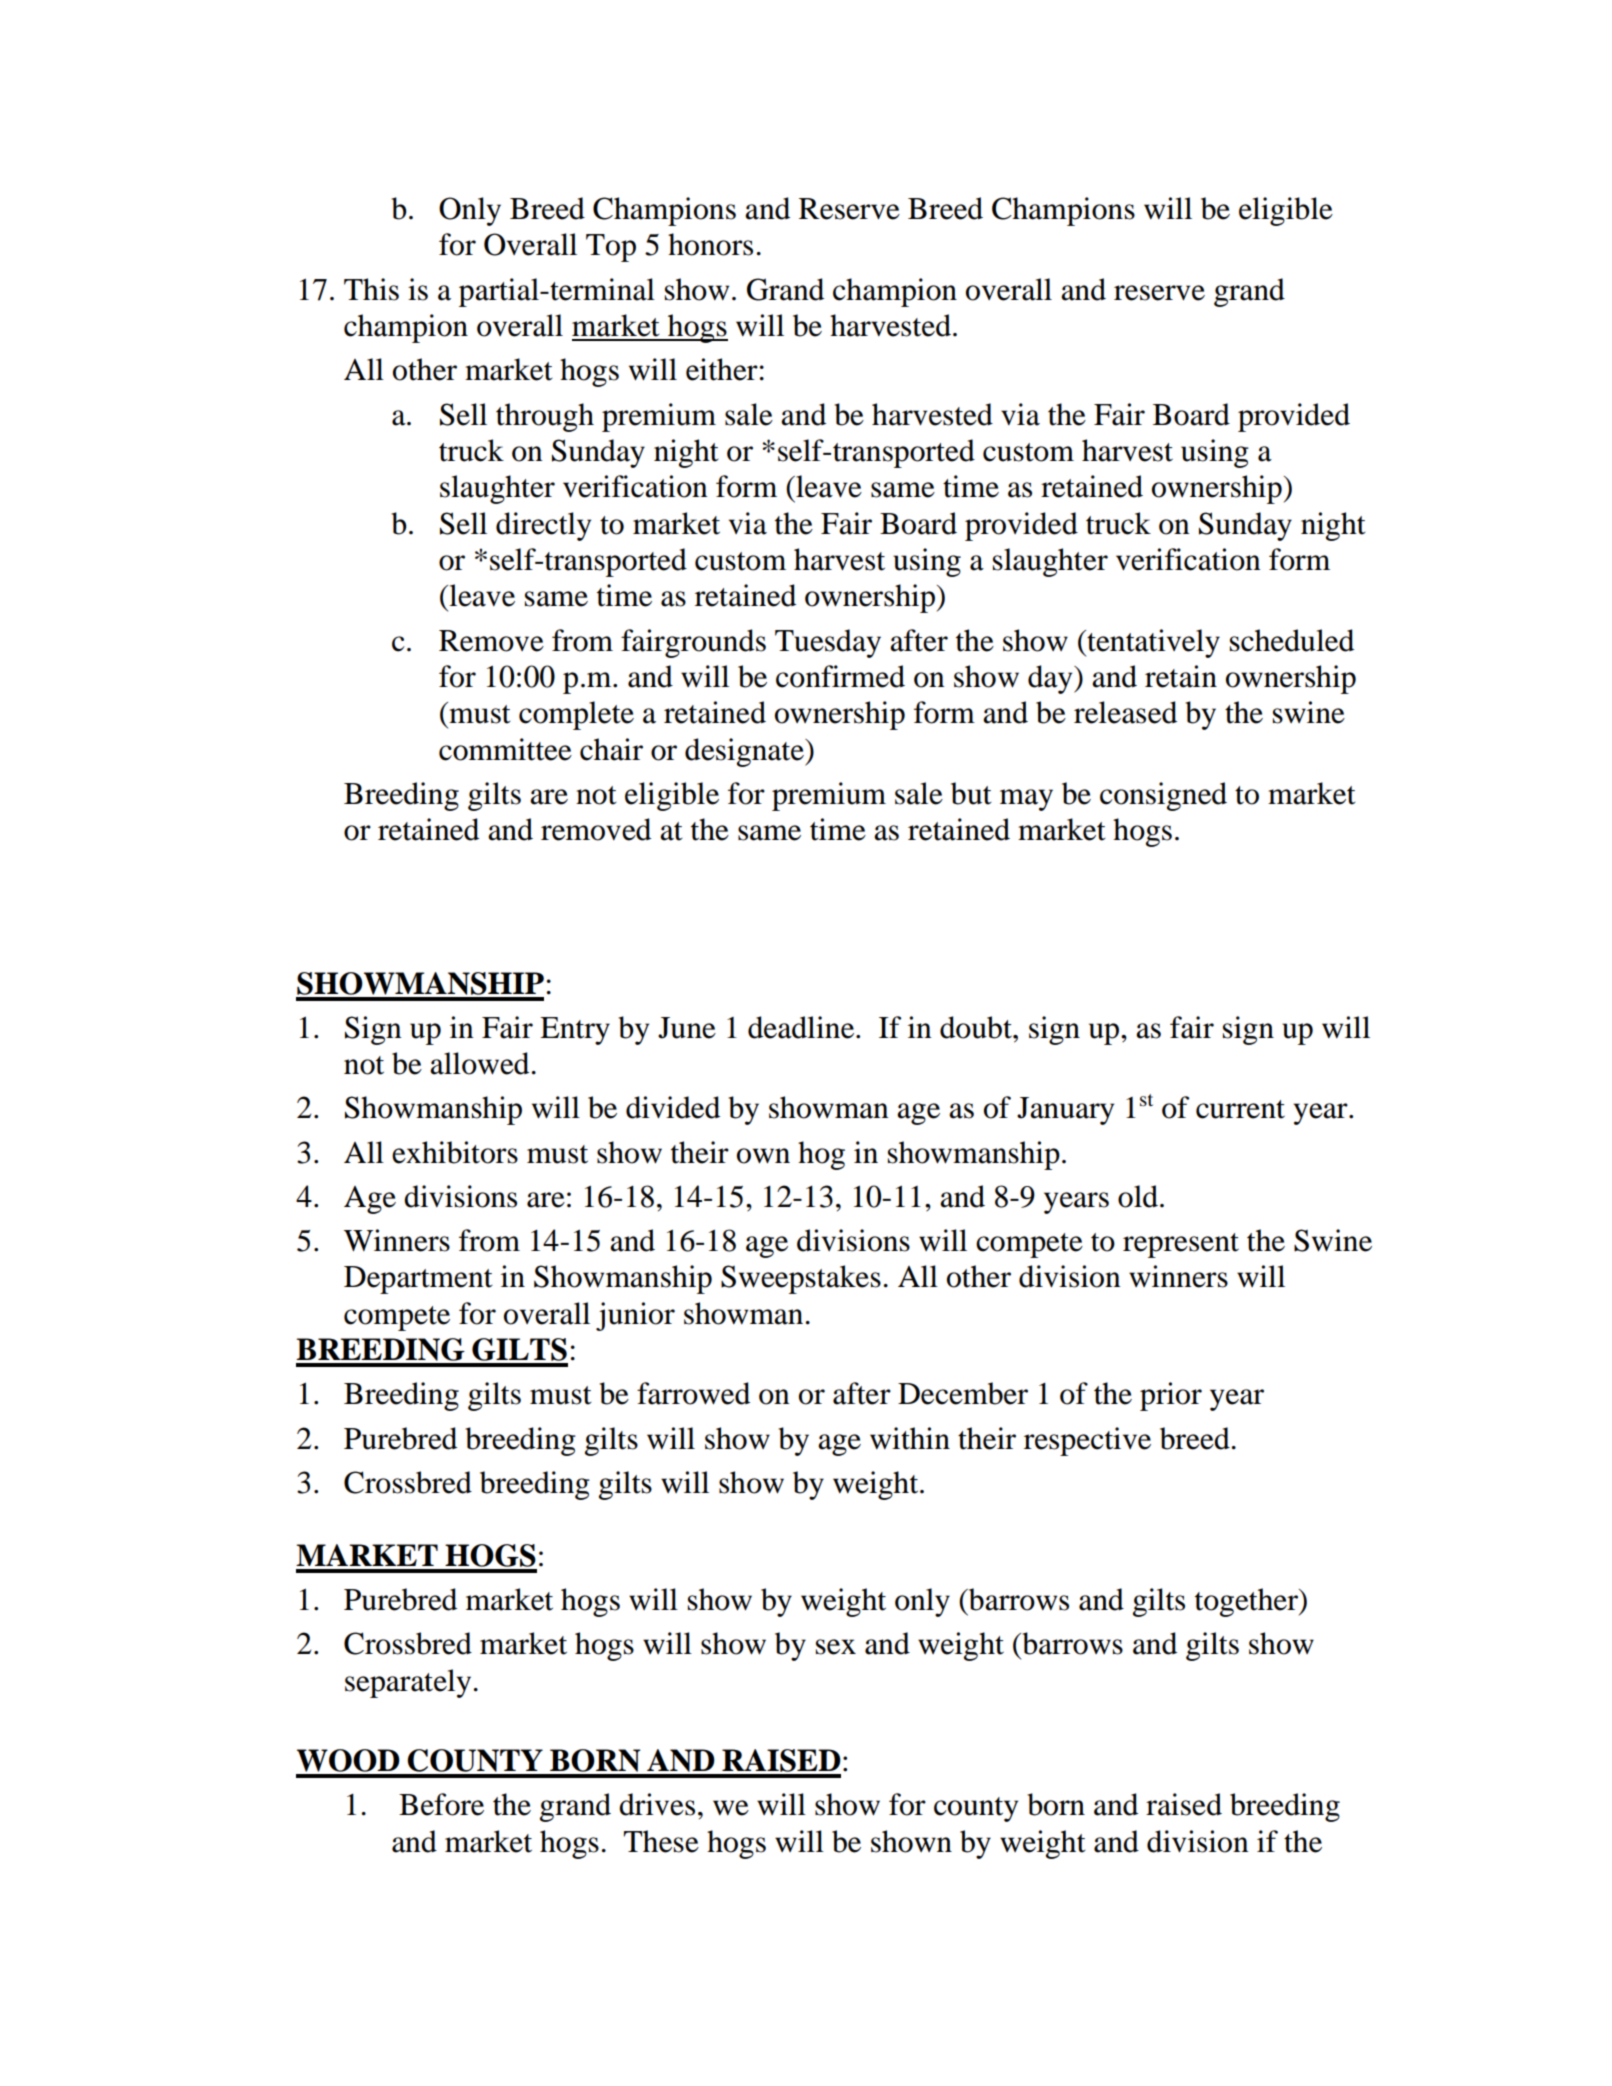  Describe the element at coordinates (371, 289) in the image. I see `This` at that location.
